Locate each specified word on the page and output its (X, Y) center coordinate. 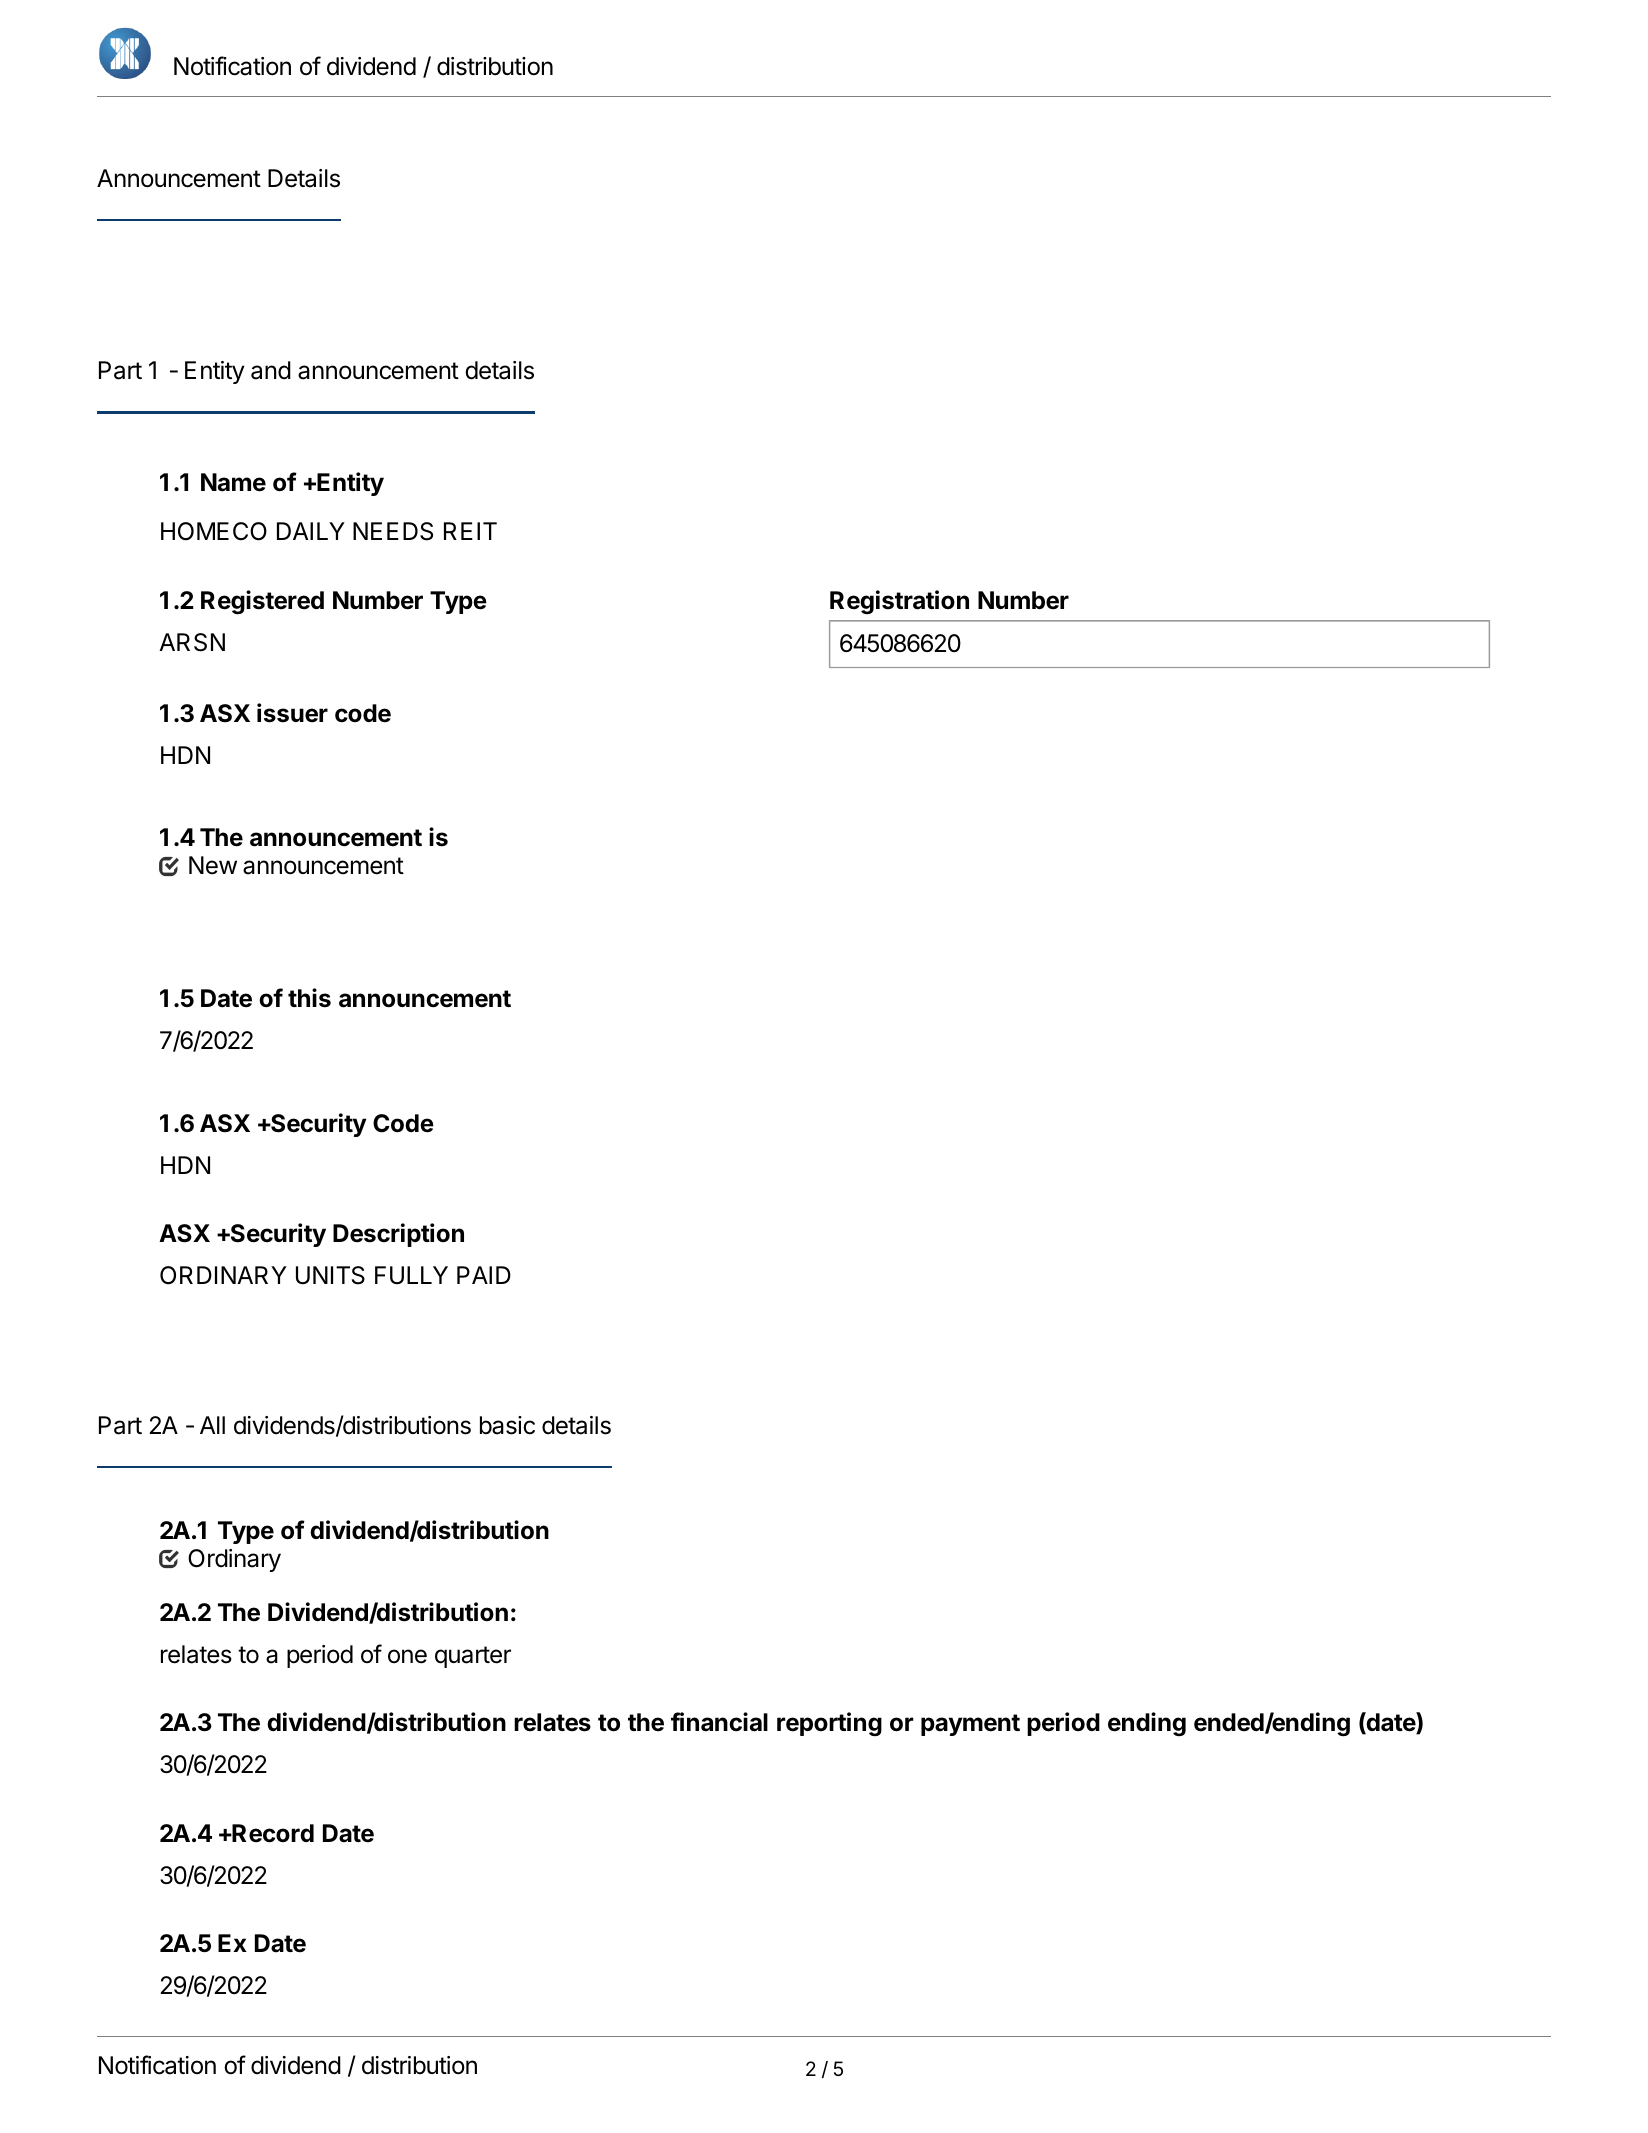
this (309, 998)
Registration (899, 602)
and (271, 370)
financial (719, 1722)
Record (272, 1833)
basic (507, 1425)
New (213, 865)
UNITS (330, 1275)
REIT (470, 531)
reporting (829, 1724)
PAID (484, 1275)
